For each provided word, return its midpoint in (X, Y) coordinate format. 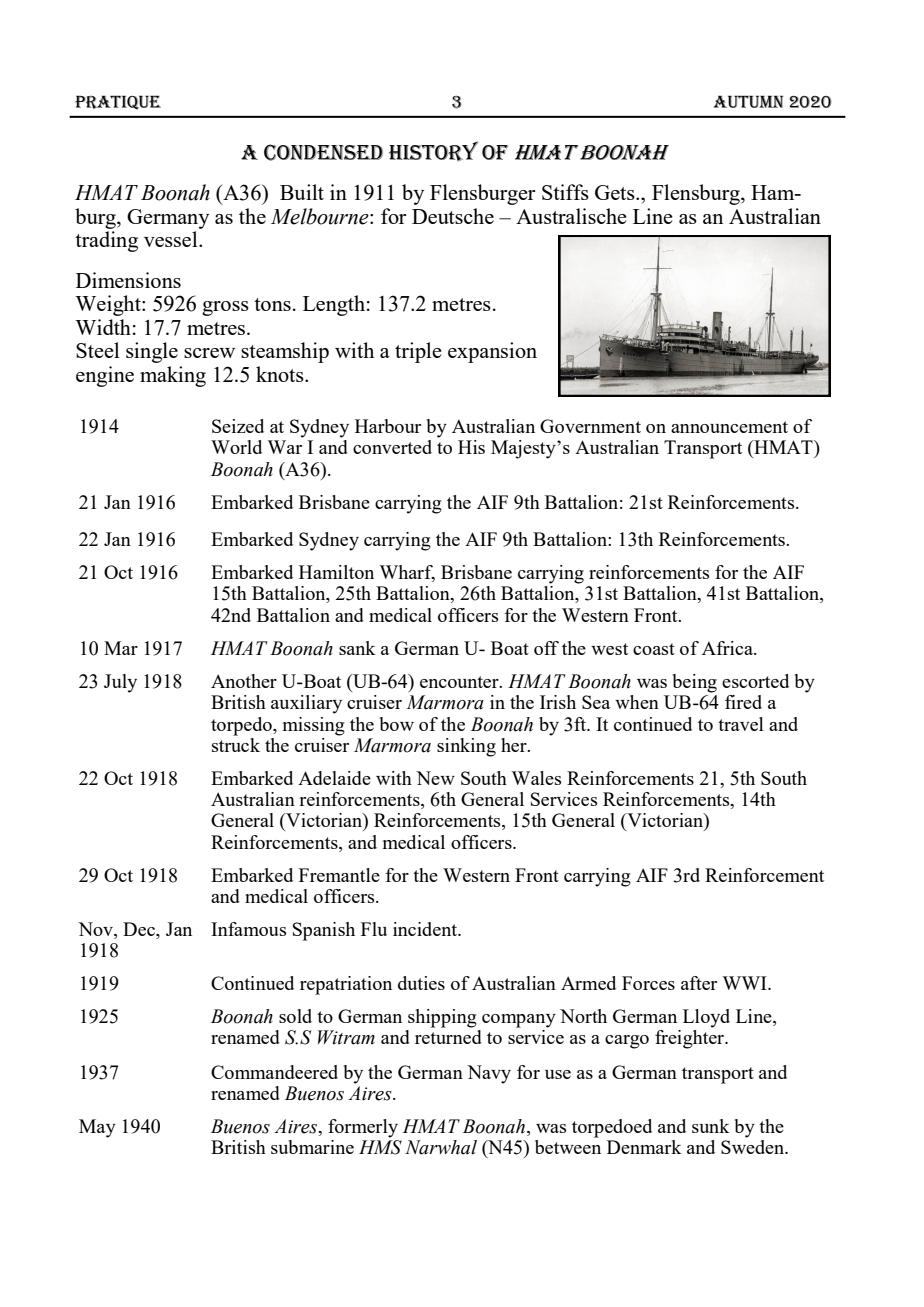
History (434, 151)
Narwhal (441, 1147)
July (120, 683)
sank (357, 648)
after (699, 983)
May (97, 1128)
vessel (172, 239)
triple (418, 352)
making (173, 376)
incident (426, 929)
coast (654, 649)
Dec (140, 929)
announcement (729, 427)
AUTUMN (749, 101)
